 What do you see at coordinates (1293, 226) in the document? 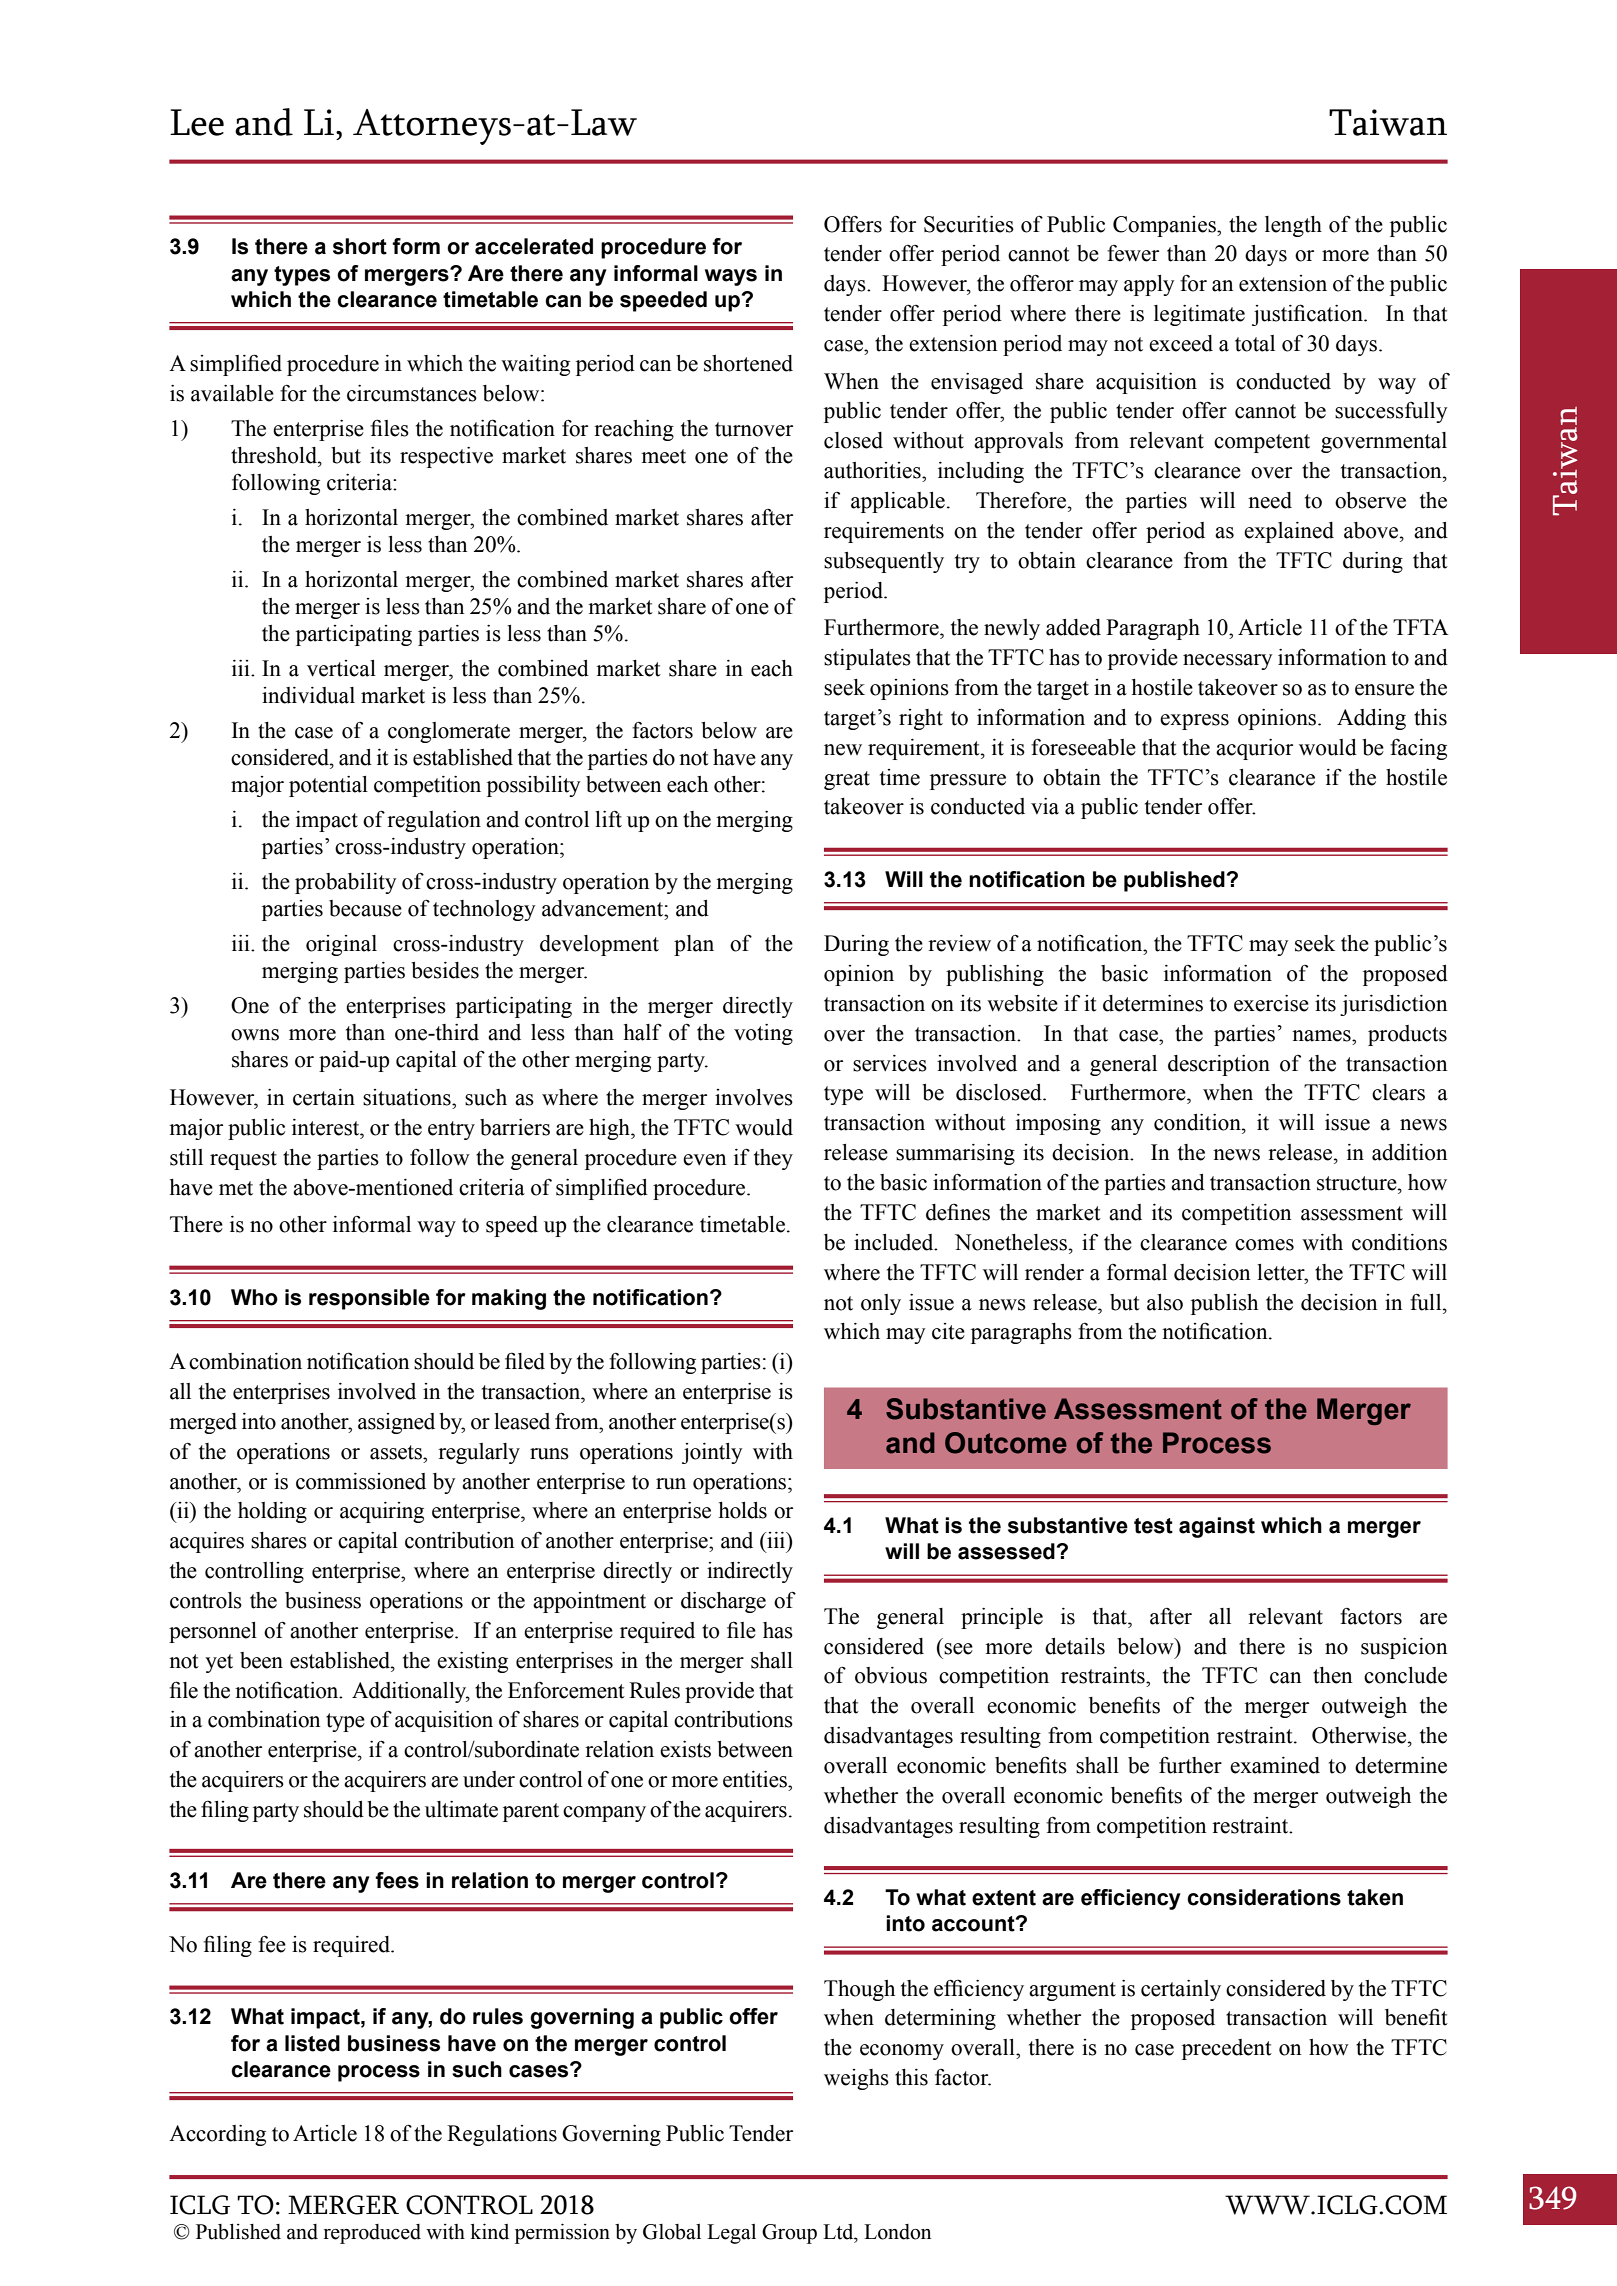
I see `length` at bounding box center [1293, 226].
